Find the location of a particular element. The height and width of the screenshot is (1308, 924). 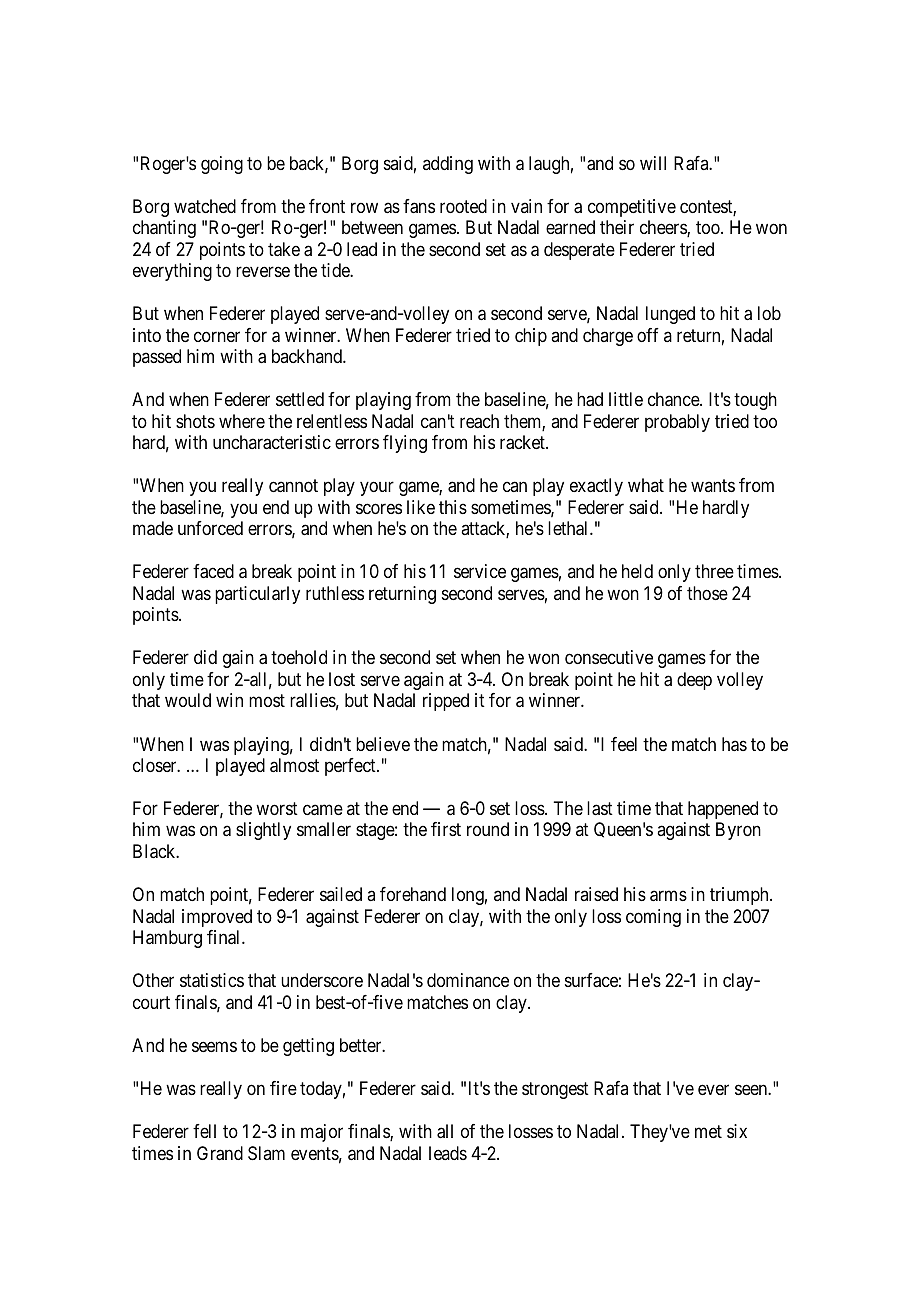

rooted is located at coordinates (463, 206).
